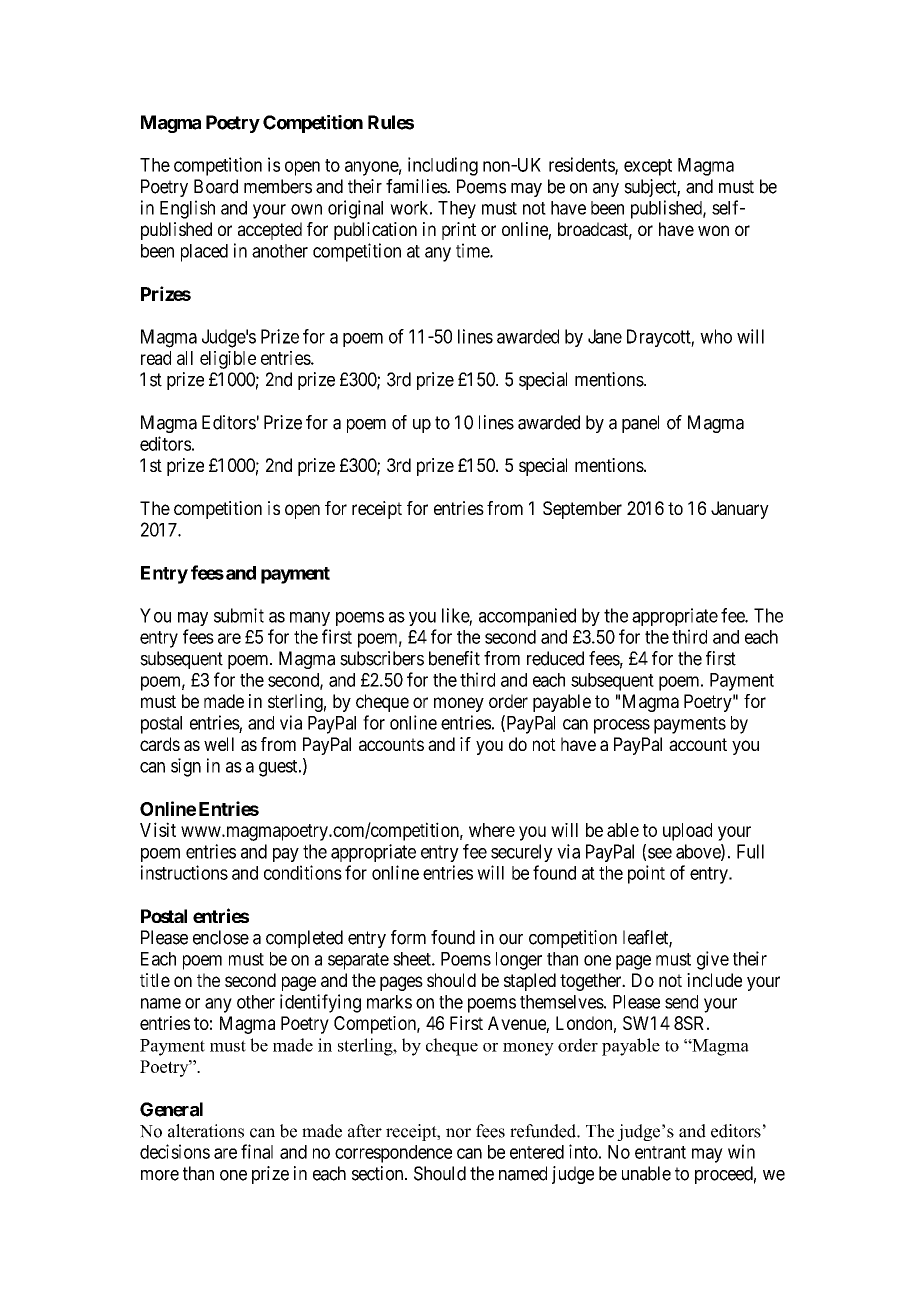  What do you see at coordinates (184, 872) in the screenshot?
I see `instructions` at bounding box center [184, 872].
